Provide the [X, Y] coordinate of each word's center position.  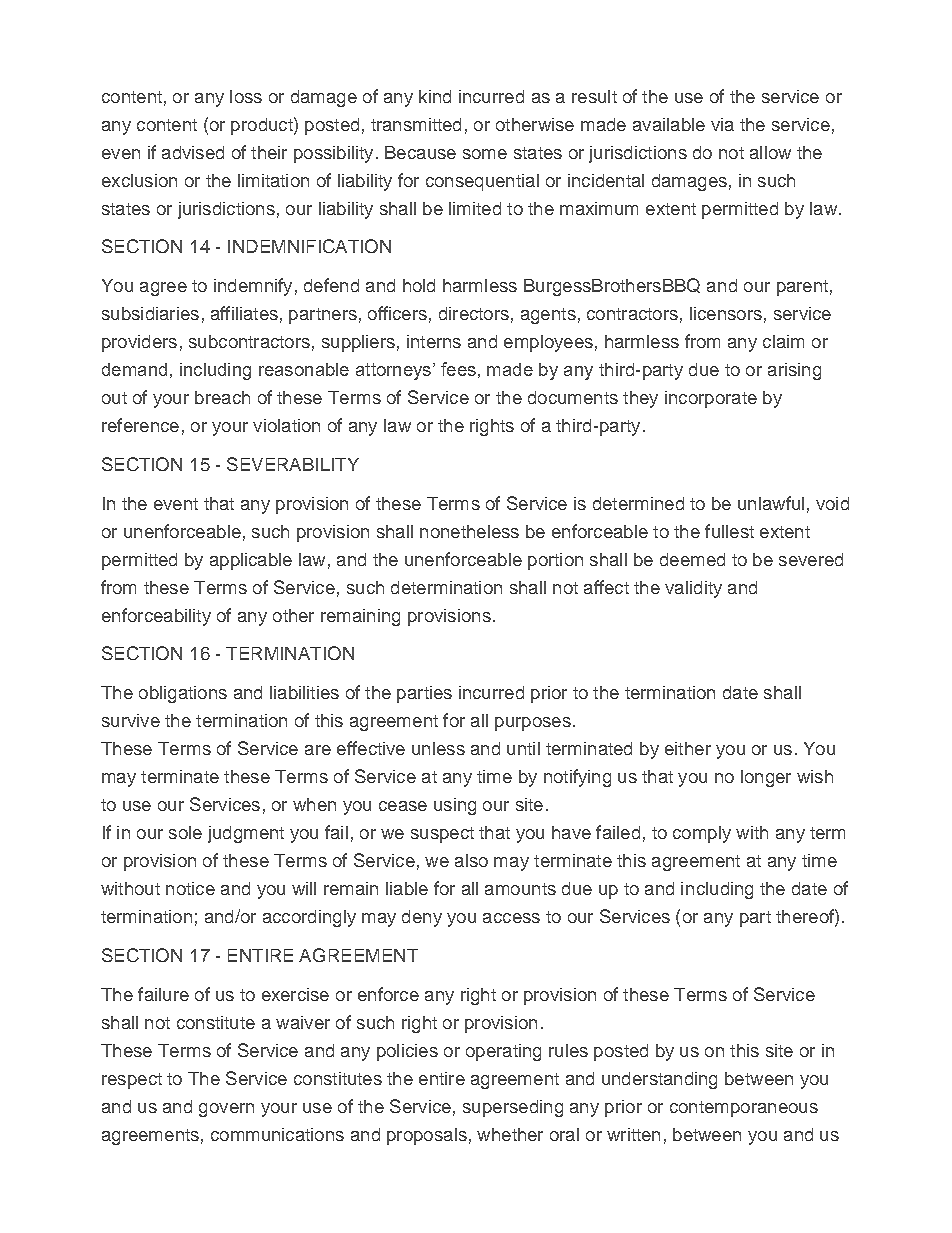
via [722, 124]
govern [226, 1110]
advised [193, 152]
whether [510, 1134]
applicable [251, 561]
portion [555, 561]
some [485, 154]
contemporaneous [744, 1109]
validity [693, 589]
